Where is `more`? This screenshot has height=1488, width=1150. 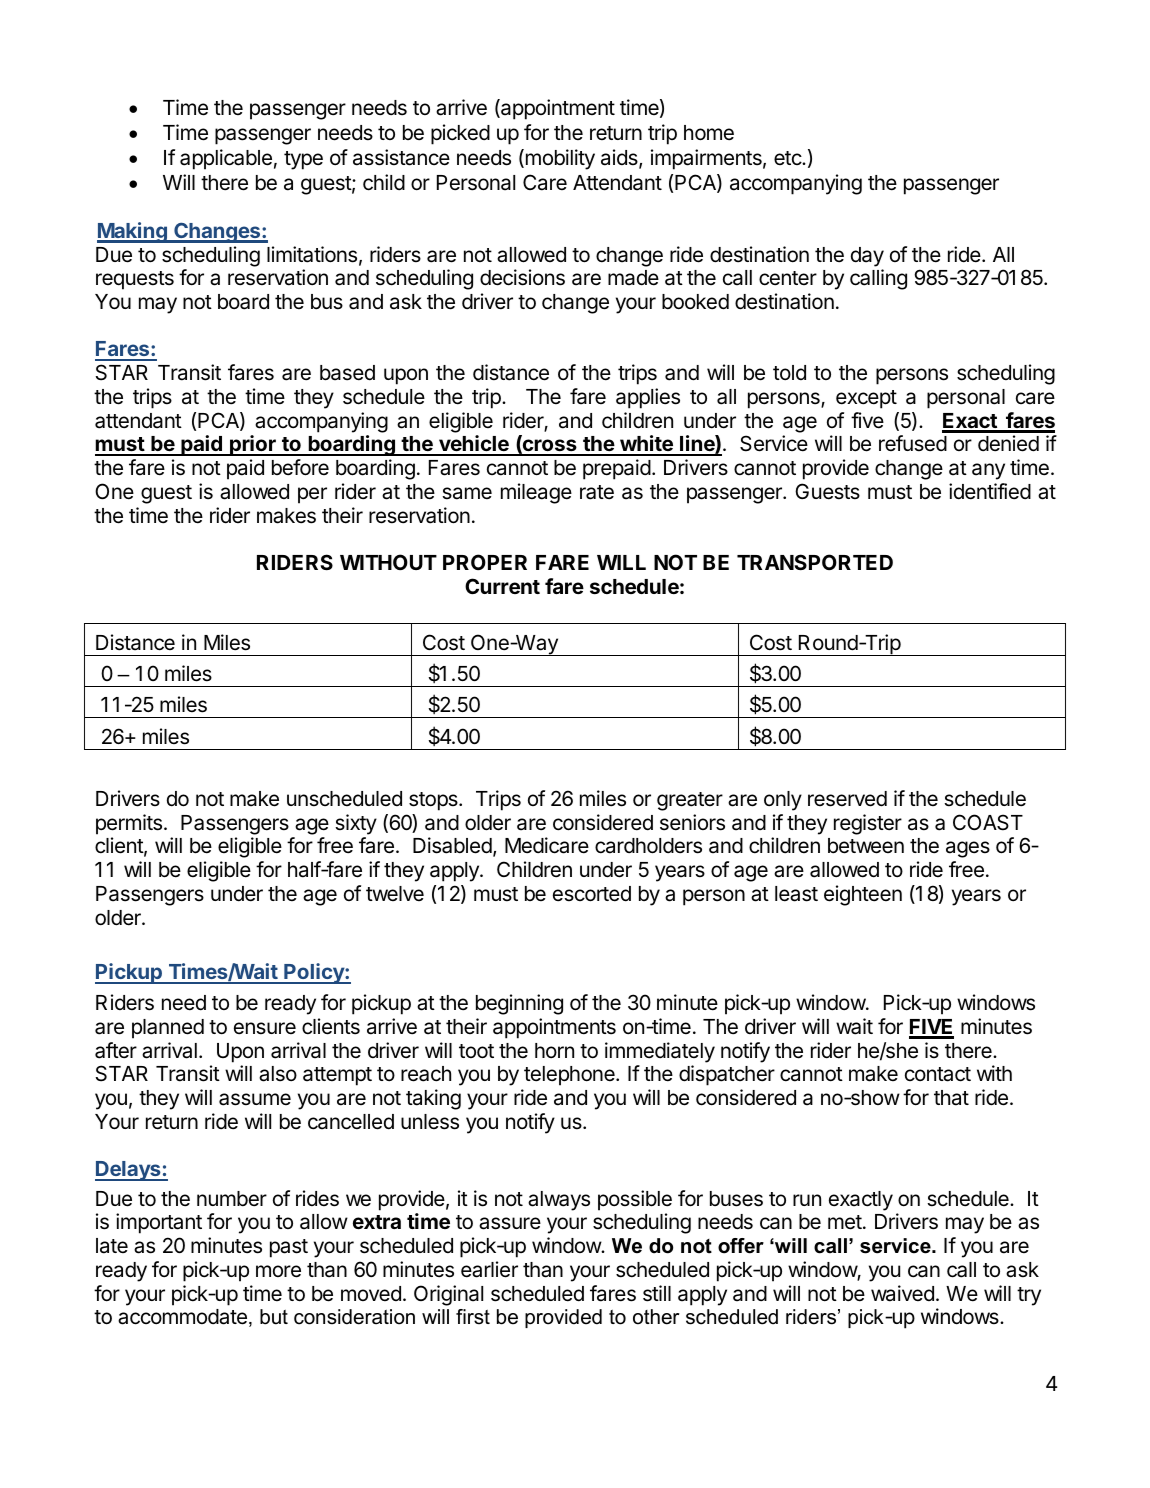 more is located at coordinates (278, 1271).
